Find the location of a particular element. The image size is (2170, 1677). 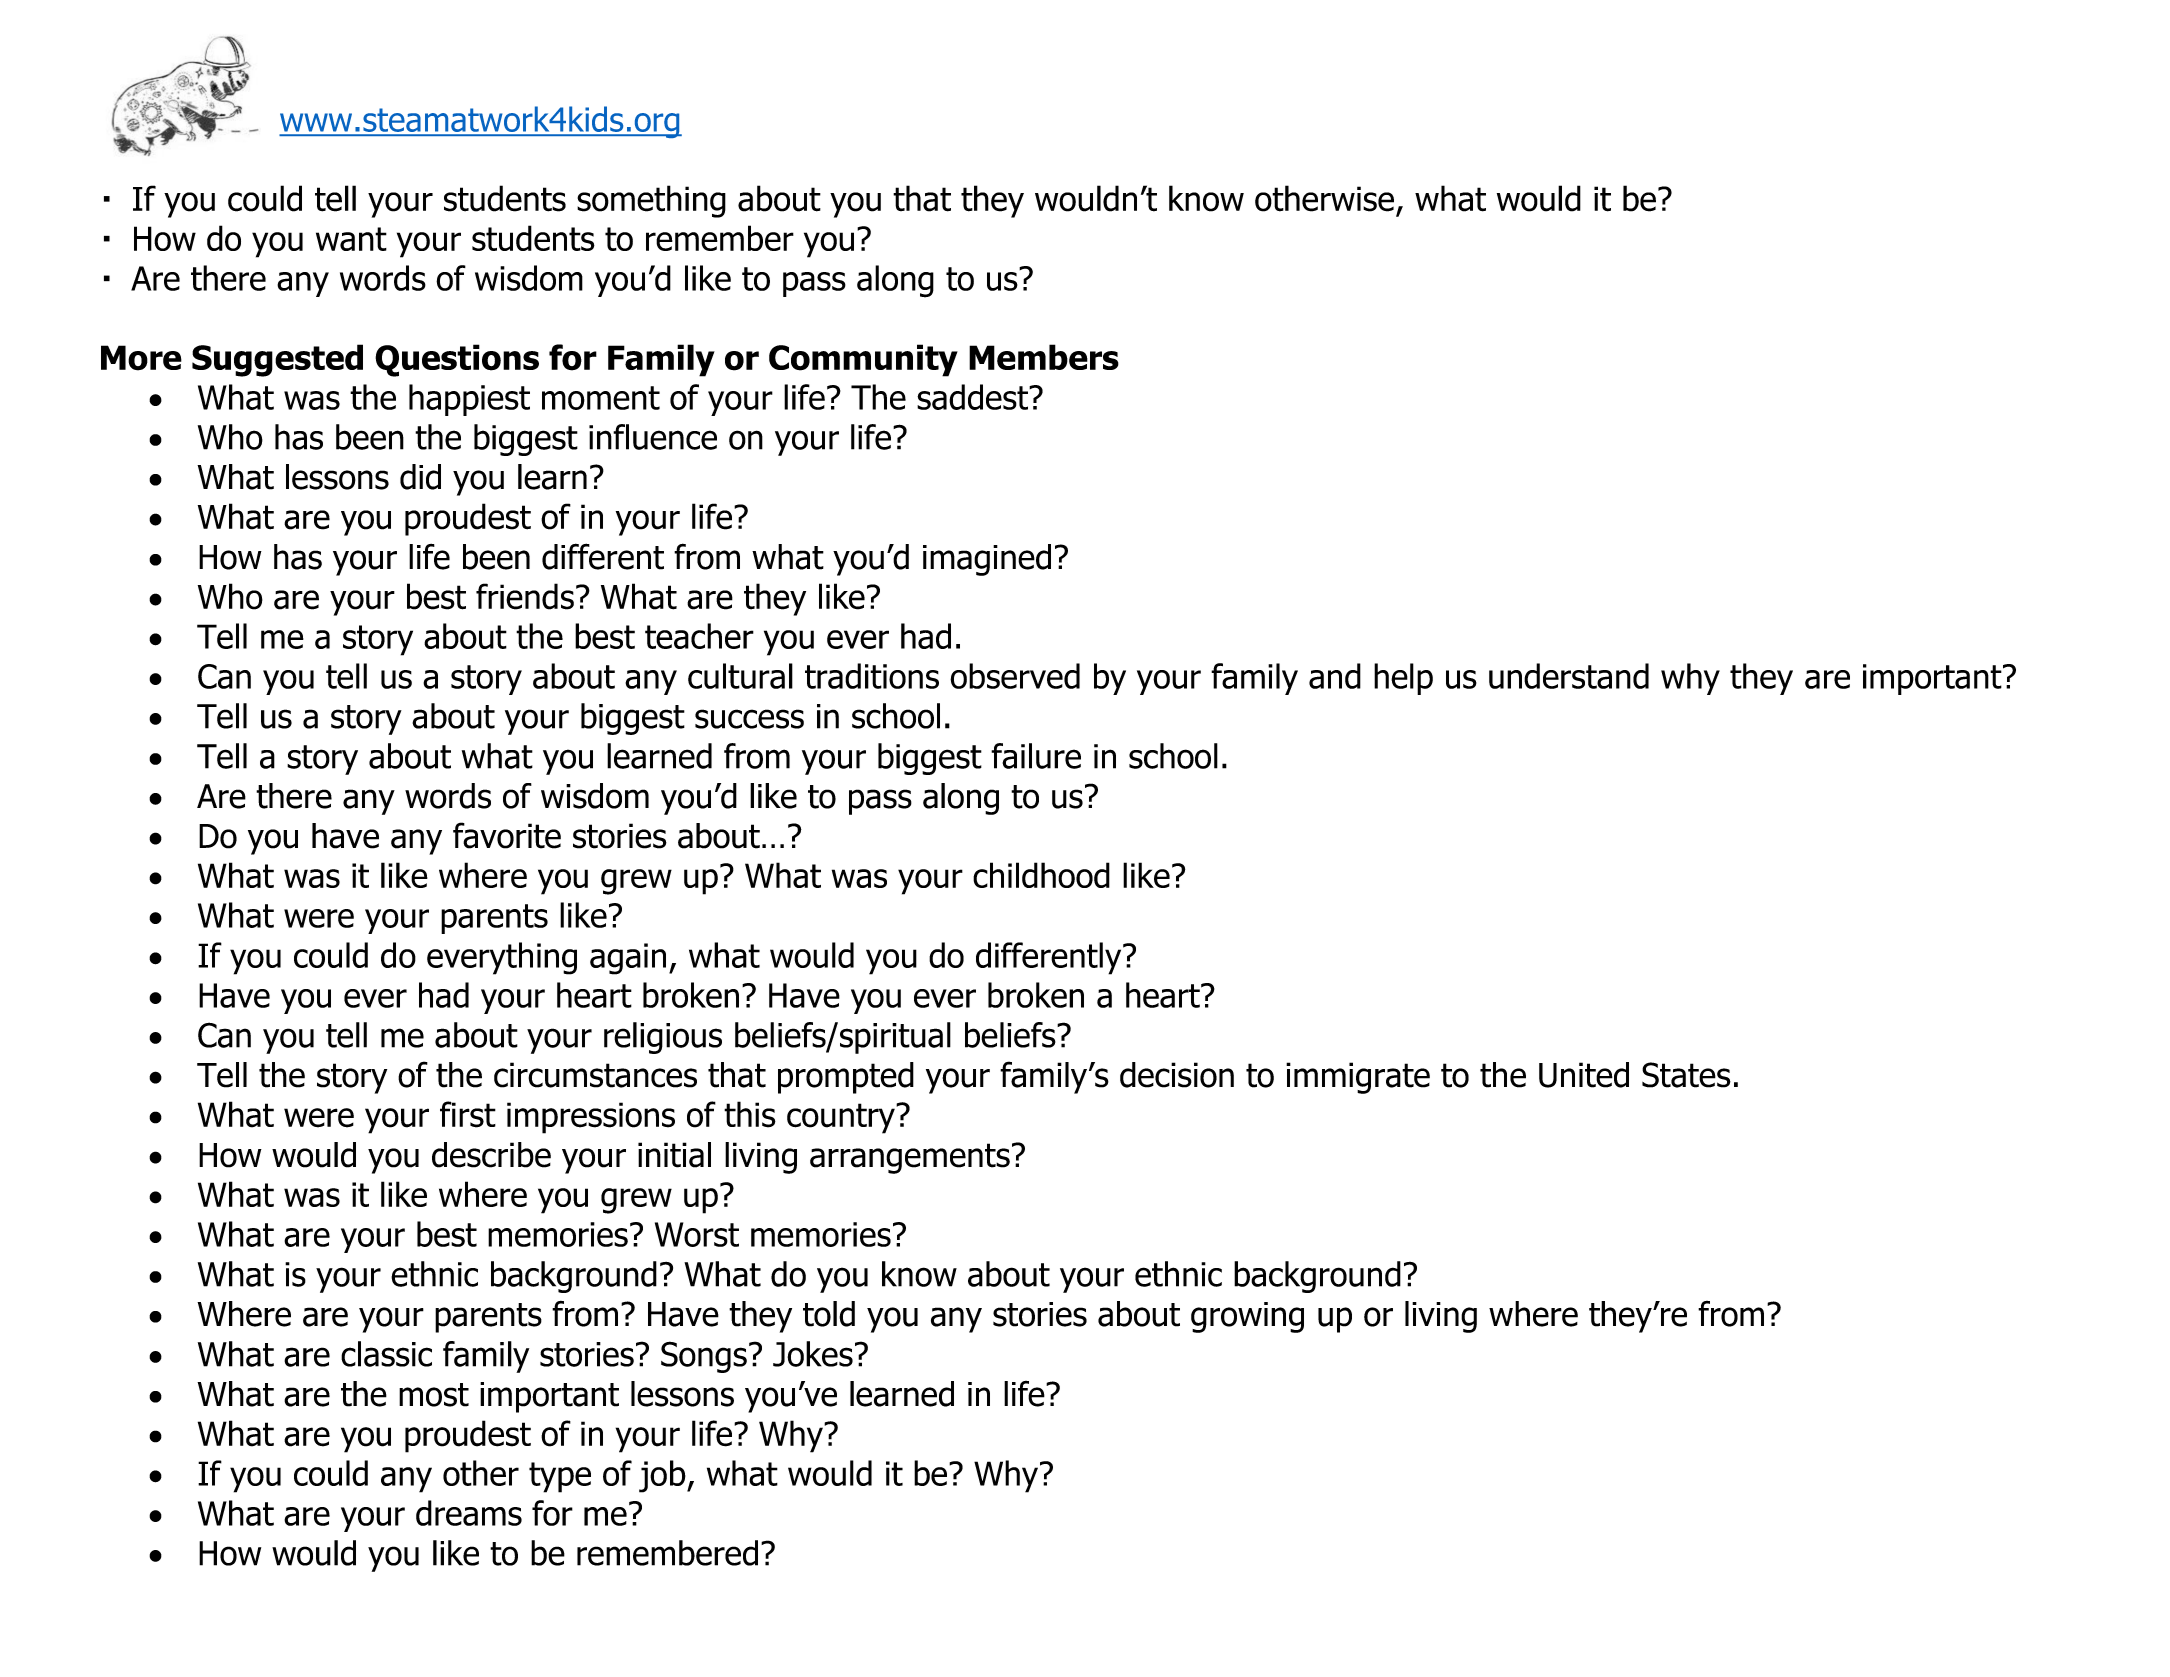

Members is located at coordinates (1044, 357).
